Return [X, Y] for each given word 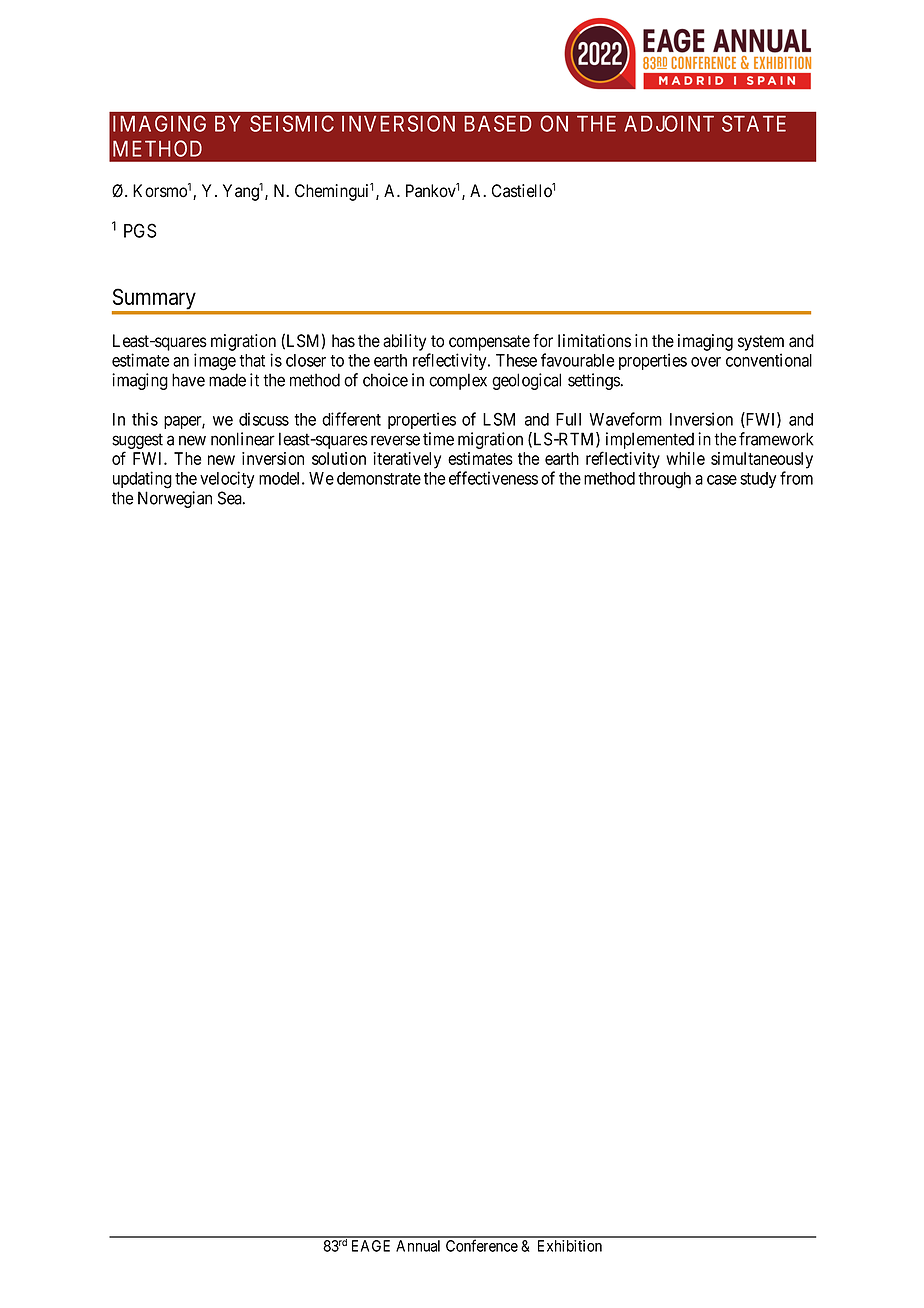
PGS [140, 230]
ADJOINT [669, 123]
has [343, 341]
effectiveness [493, 478]
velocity [227, 479]
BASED [497, 123]
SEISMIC [292, 123]
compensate [489, 343]
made [227, 380]
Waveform [625, 419]
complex [458, 381]
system [761, 343]
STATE [754, 123]
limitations [594, 341]
